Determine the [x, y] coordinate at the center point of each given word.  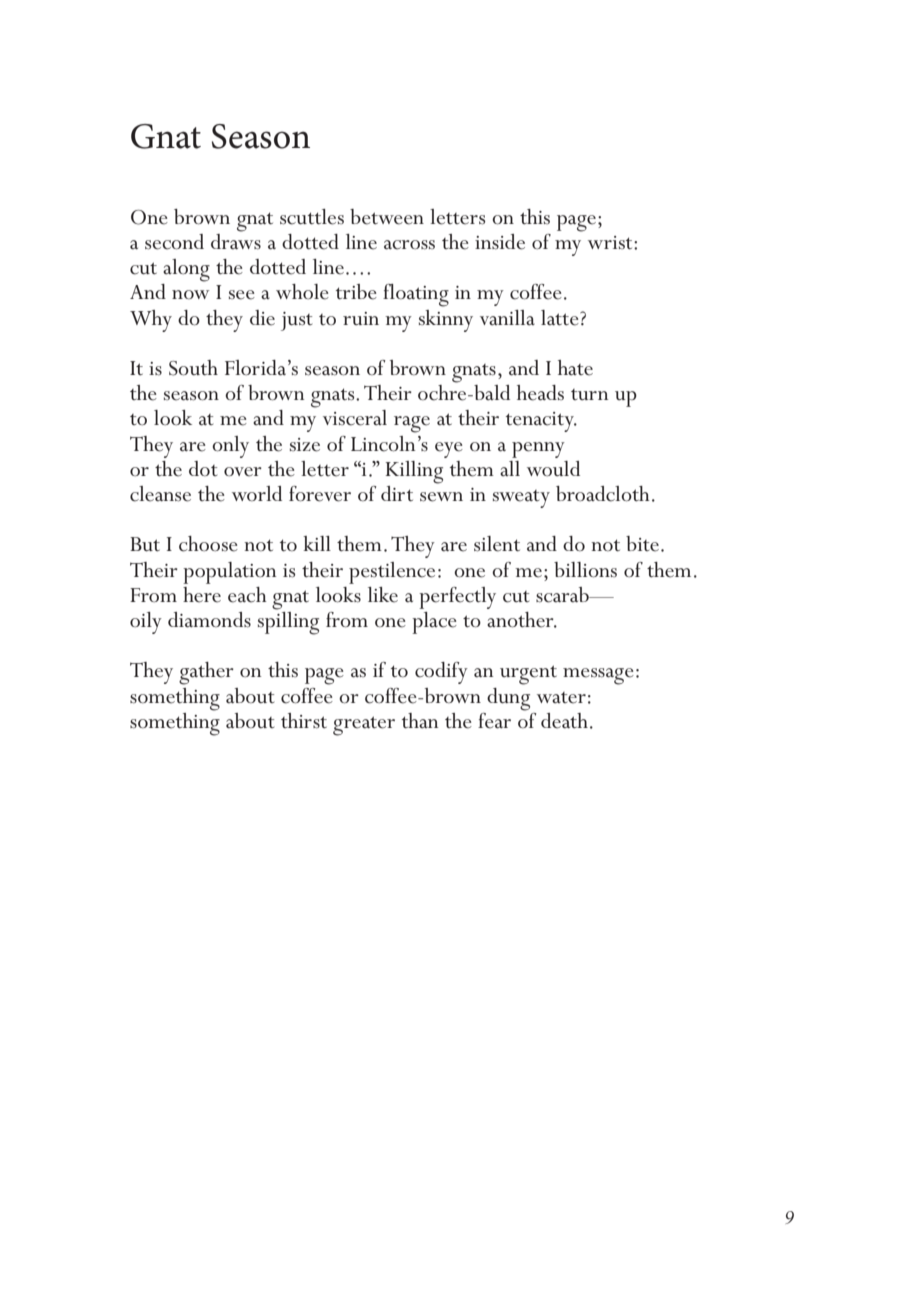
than [420, 721]
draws [236, 240]
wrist [611, 242]
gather [206, 673]
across [409, 245]
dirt [397, 493]
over [243, 472]
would [553, 469]
